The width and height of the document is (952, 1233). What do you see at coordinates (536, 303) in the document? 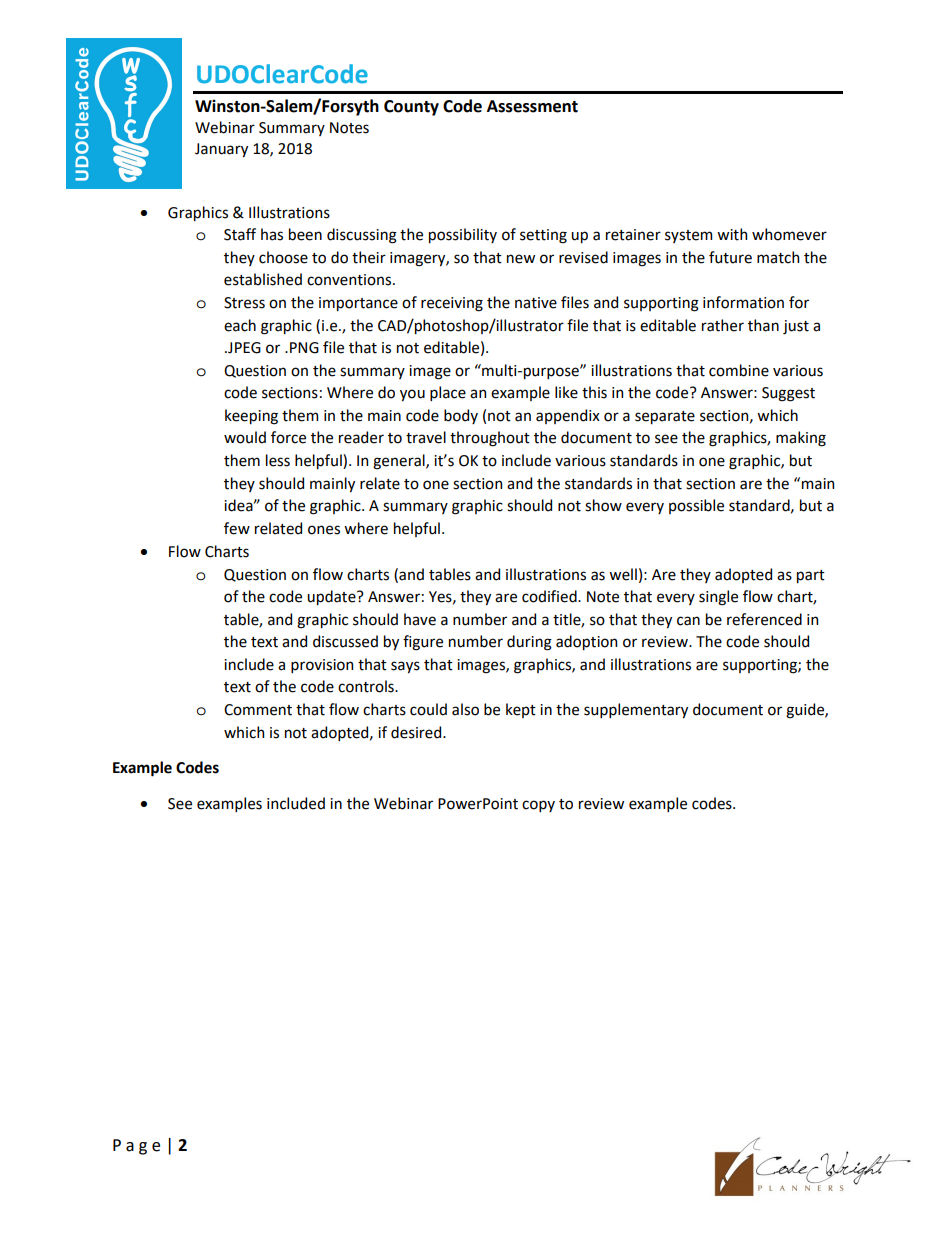
I see `native` at bounding box center [536, 303].
